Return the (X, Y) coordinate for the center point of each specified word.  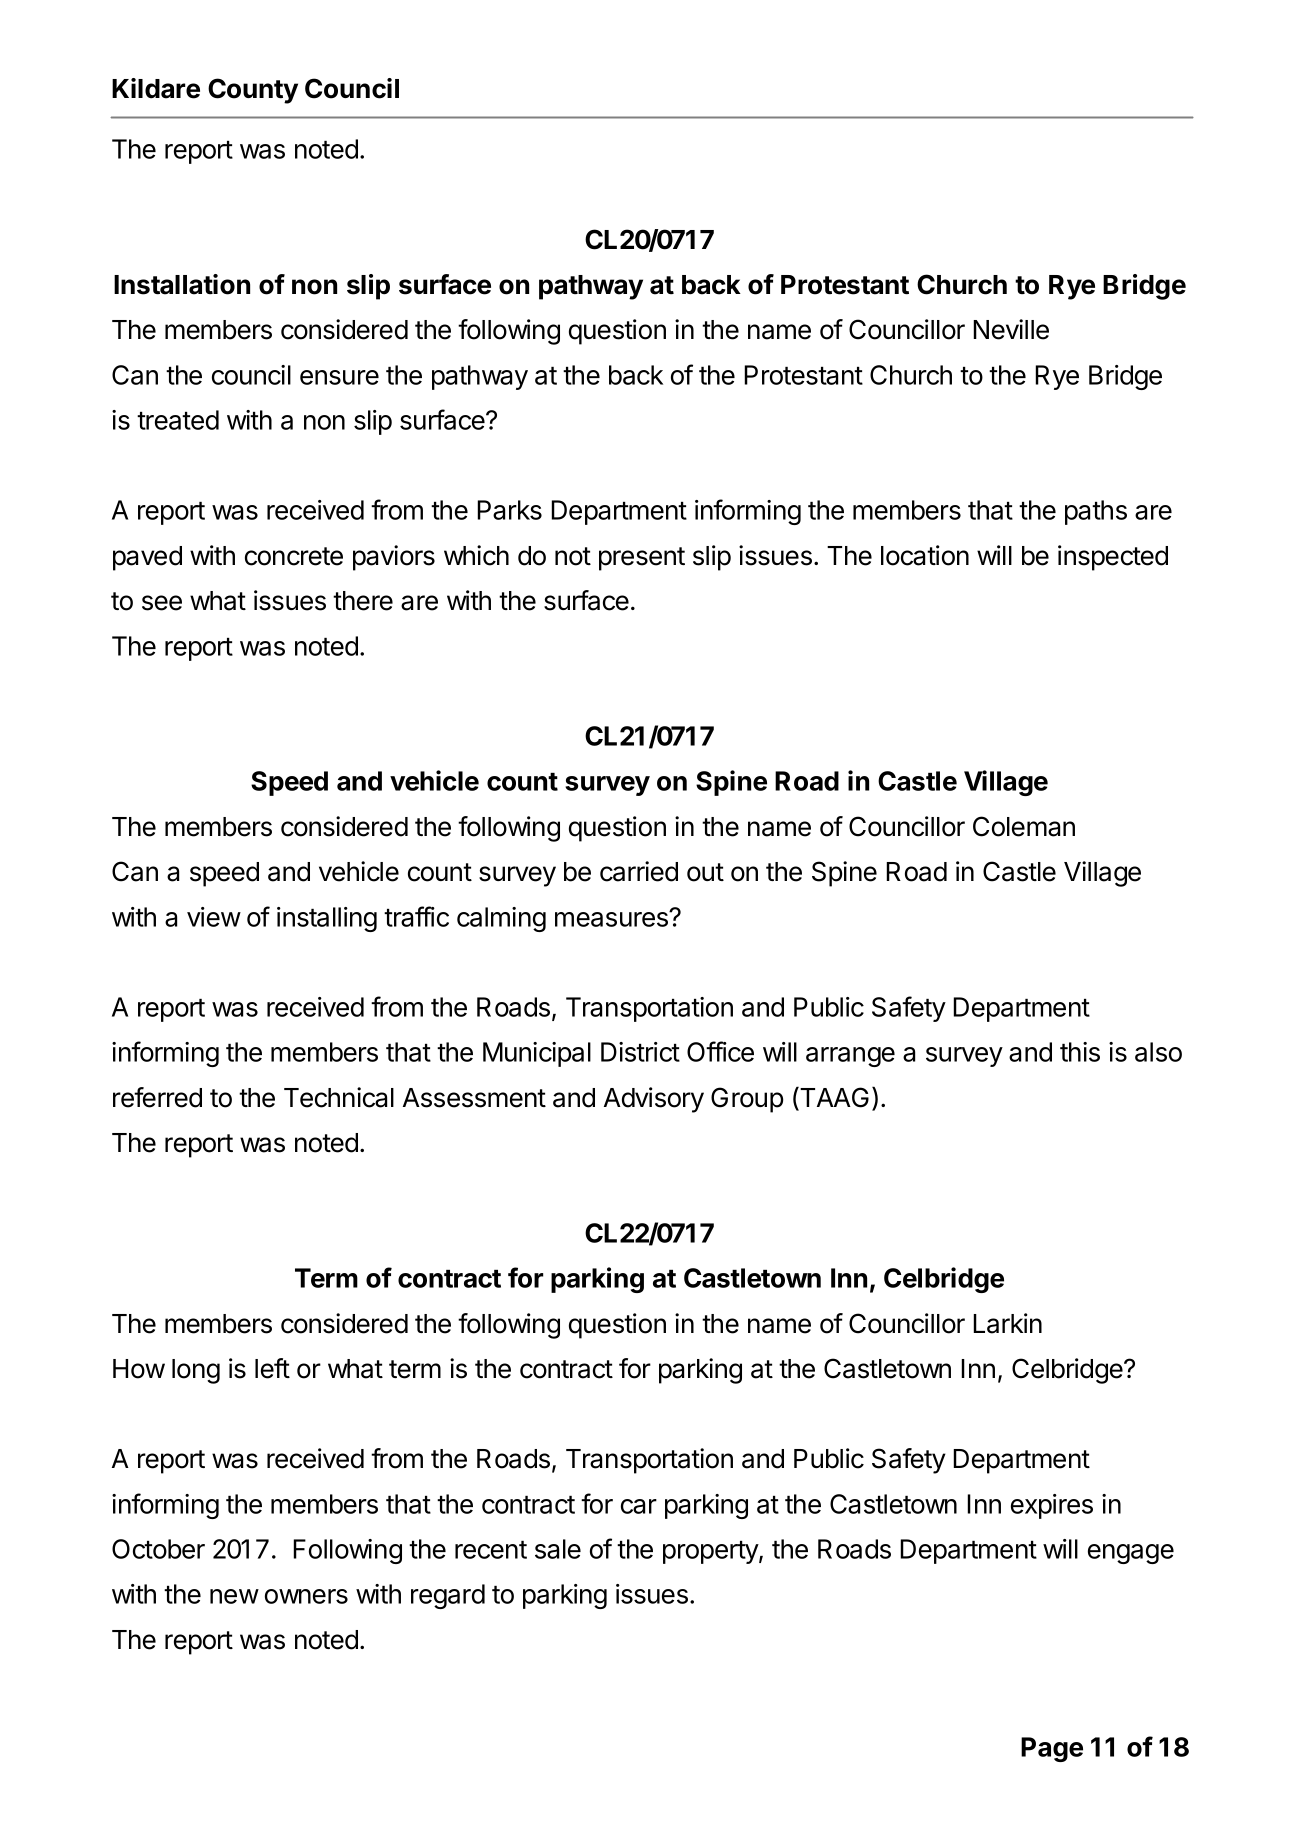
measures (612, 919)
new (234, 1596)
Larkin (1007, 1323)
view (214, 917)
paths (1096, 512)
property (711, 1552)
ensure (339, 377)
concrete (294, 556)
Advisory (654, 1100)
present (642, 559)
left (272, 1368)
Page (1052, 1749)
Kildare (156, 88)
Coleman (1024, 826)
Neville (1011, 329)
